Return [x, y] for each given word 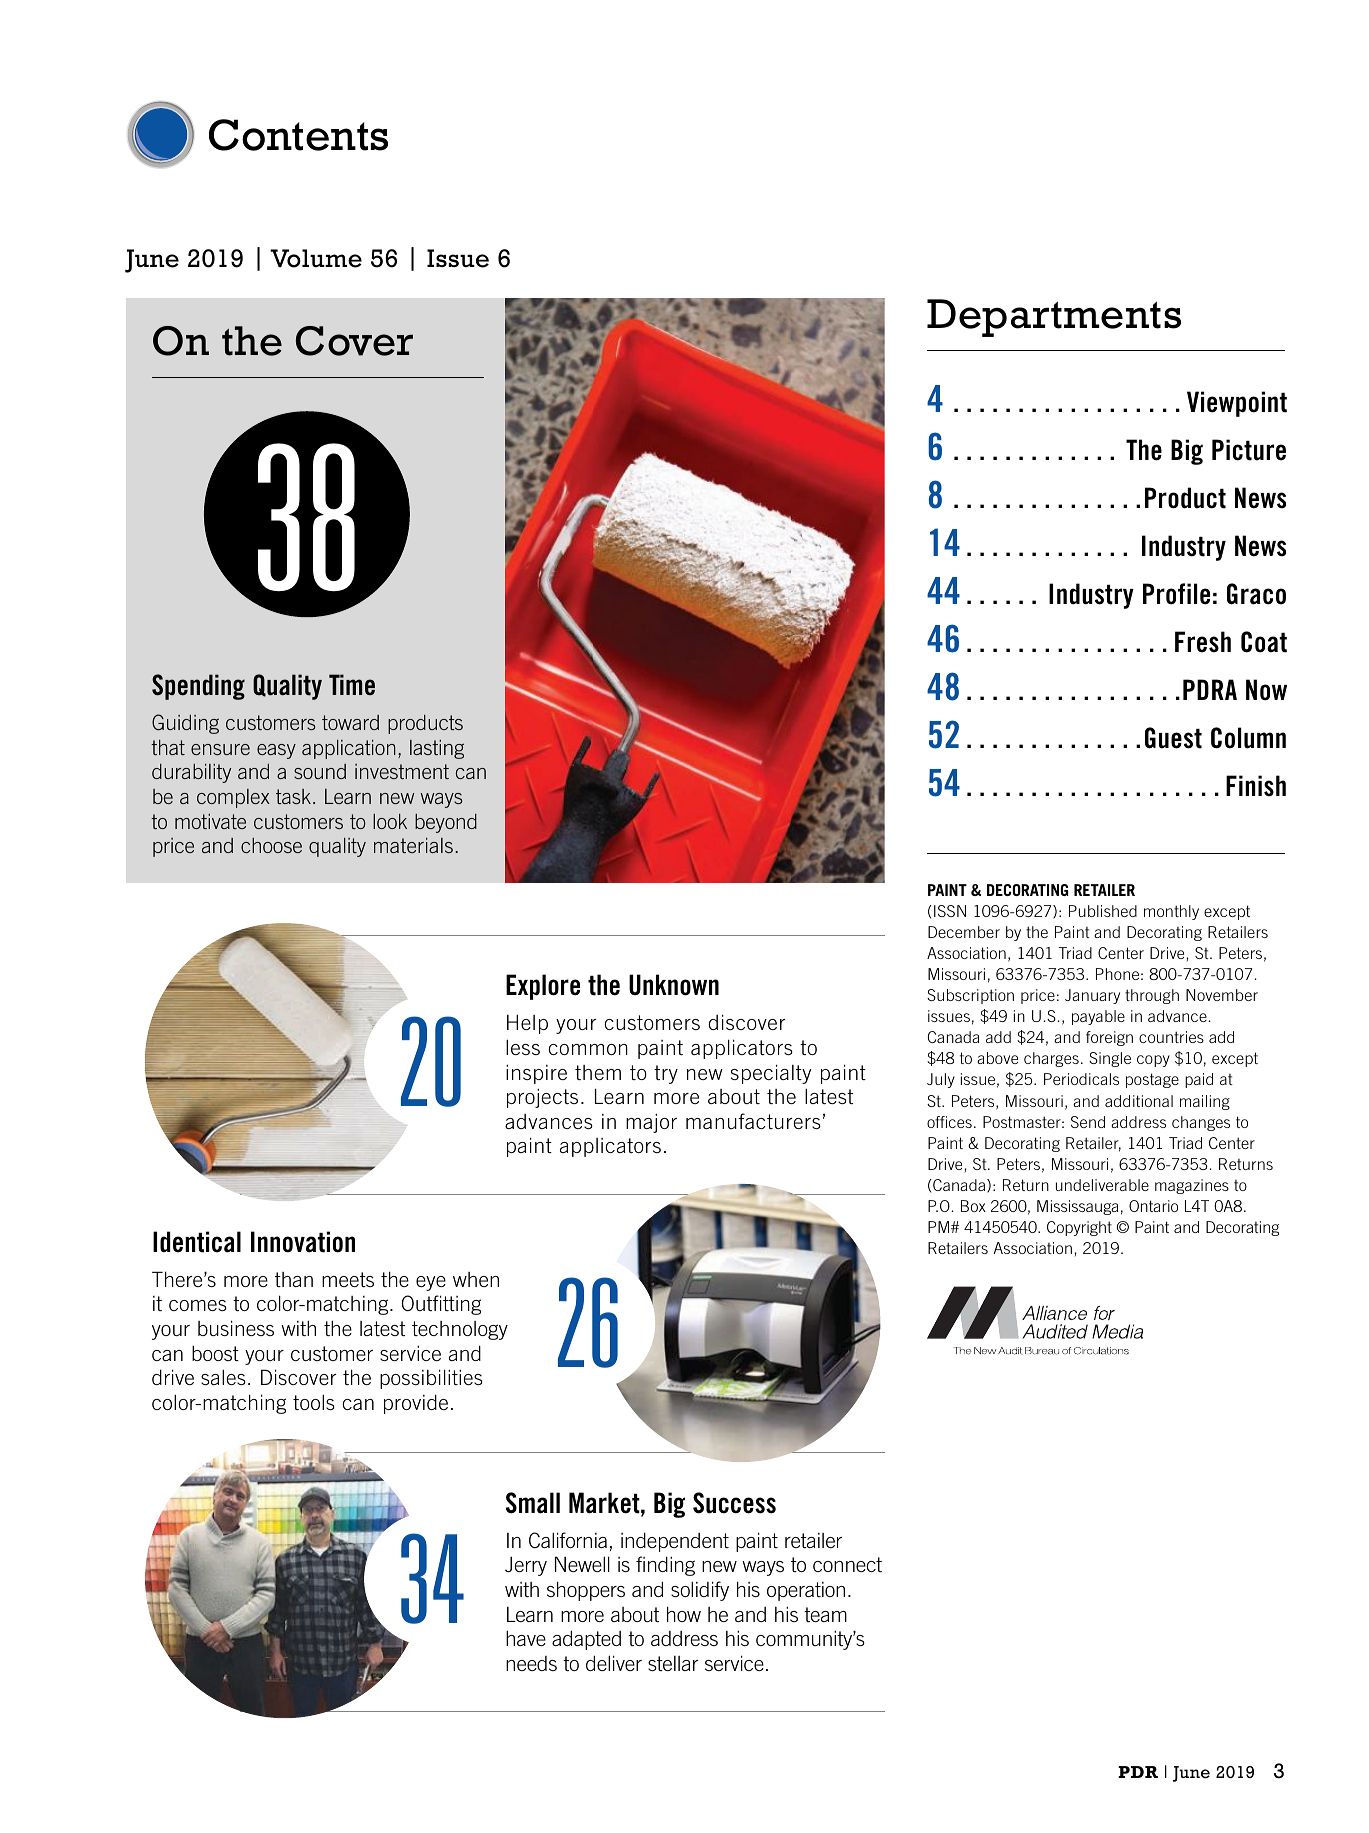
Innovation [303, 1242]
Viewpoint [1237, 404]
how [684, 1614]
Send [1088, 1122]
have [526, 1638]
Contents [298, 135]
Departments [1054, 318]
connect [847, 1564]
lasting [437, 749]
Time [352, 684]
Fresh [1203, 642]
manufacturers [753, 1121]
